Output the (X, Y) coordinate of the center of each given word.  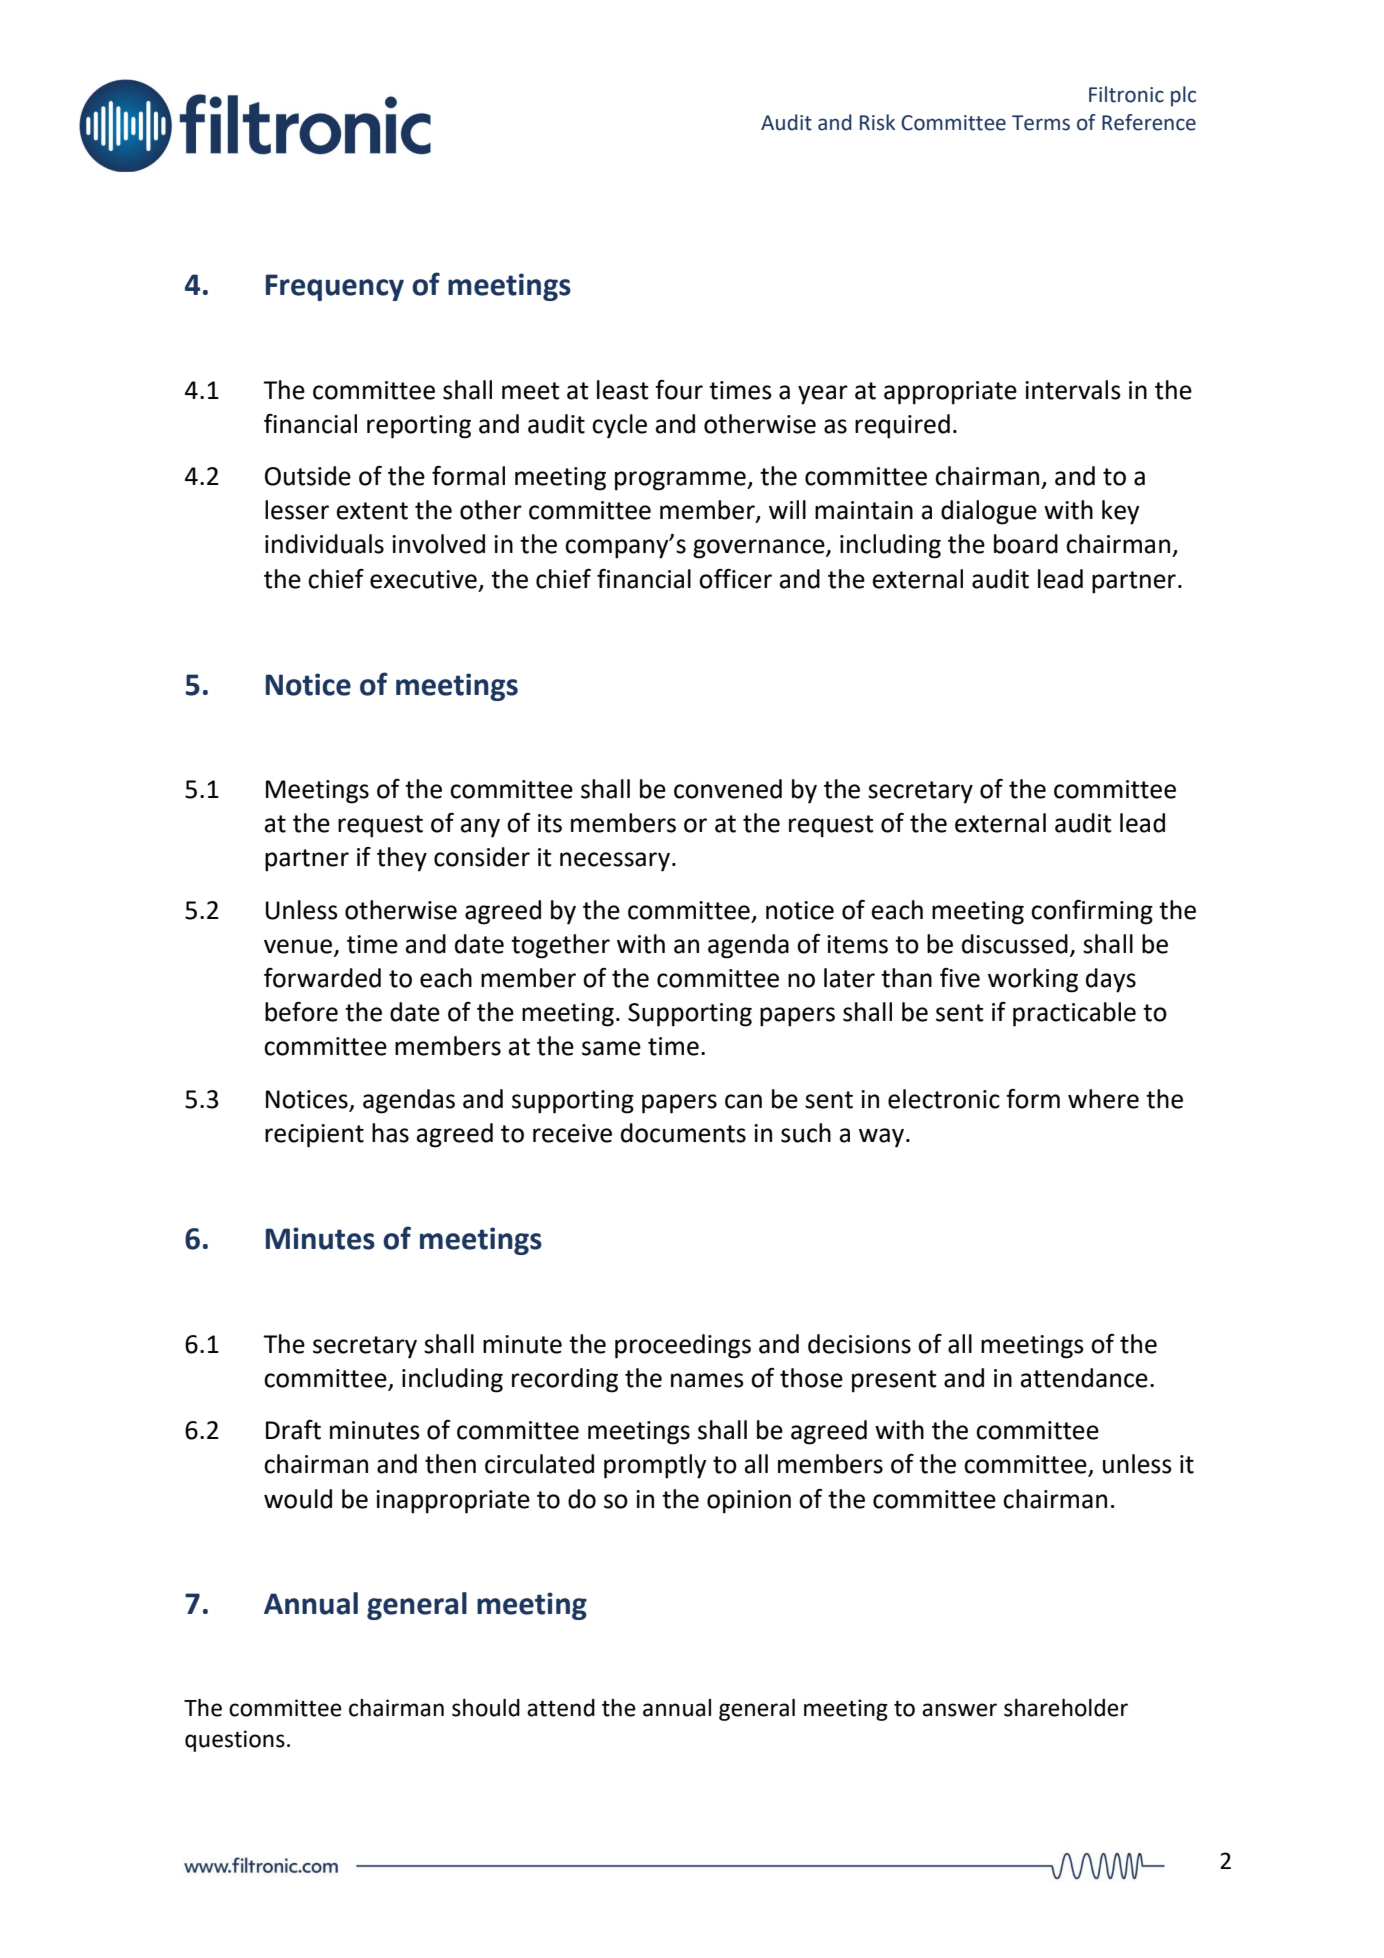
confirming (1092, 912)
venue (299, 947)
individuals (324, 544)
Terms (1041, 123)
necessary (615, 862)
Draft (293, 1430)
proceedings (683, 1346)
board (1026, 544)
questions (235, 1741)
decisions (859, 1344)
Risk (877, 122)
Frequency (335, 287)
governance (760, 549)
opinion (749, 1502)
